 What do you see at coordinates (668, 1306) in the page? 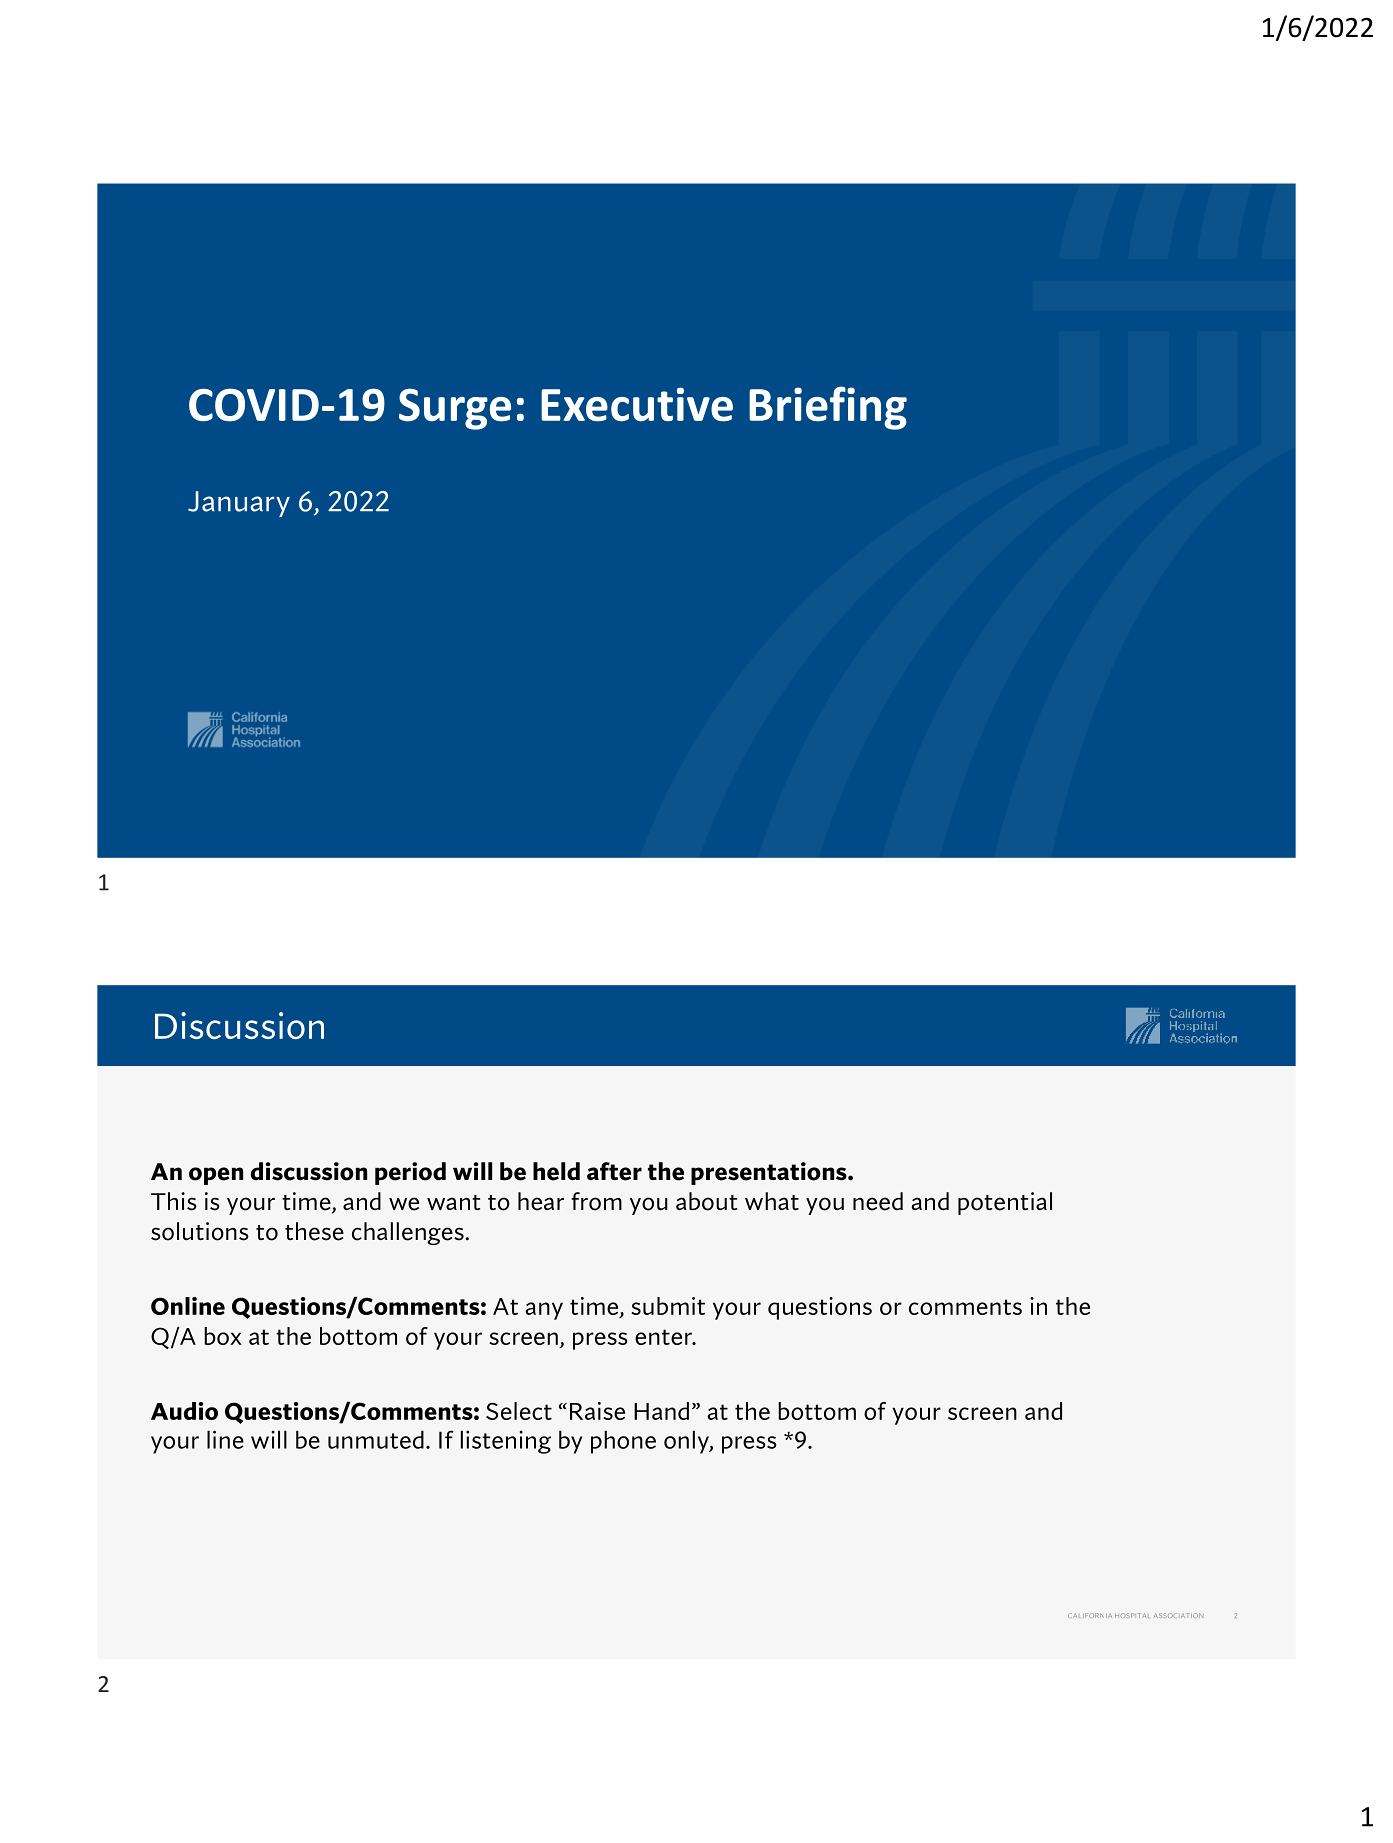
I see `submit` at bounding box center [668, 1306].
